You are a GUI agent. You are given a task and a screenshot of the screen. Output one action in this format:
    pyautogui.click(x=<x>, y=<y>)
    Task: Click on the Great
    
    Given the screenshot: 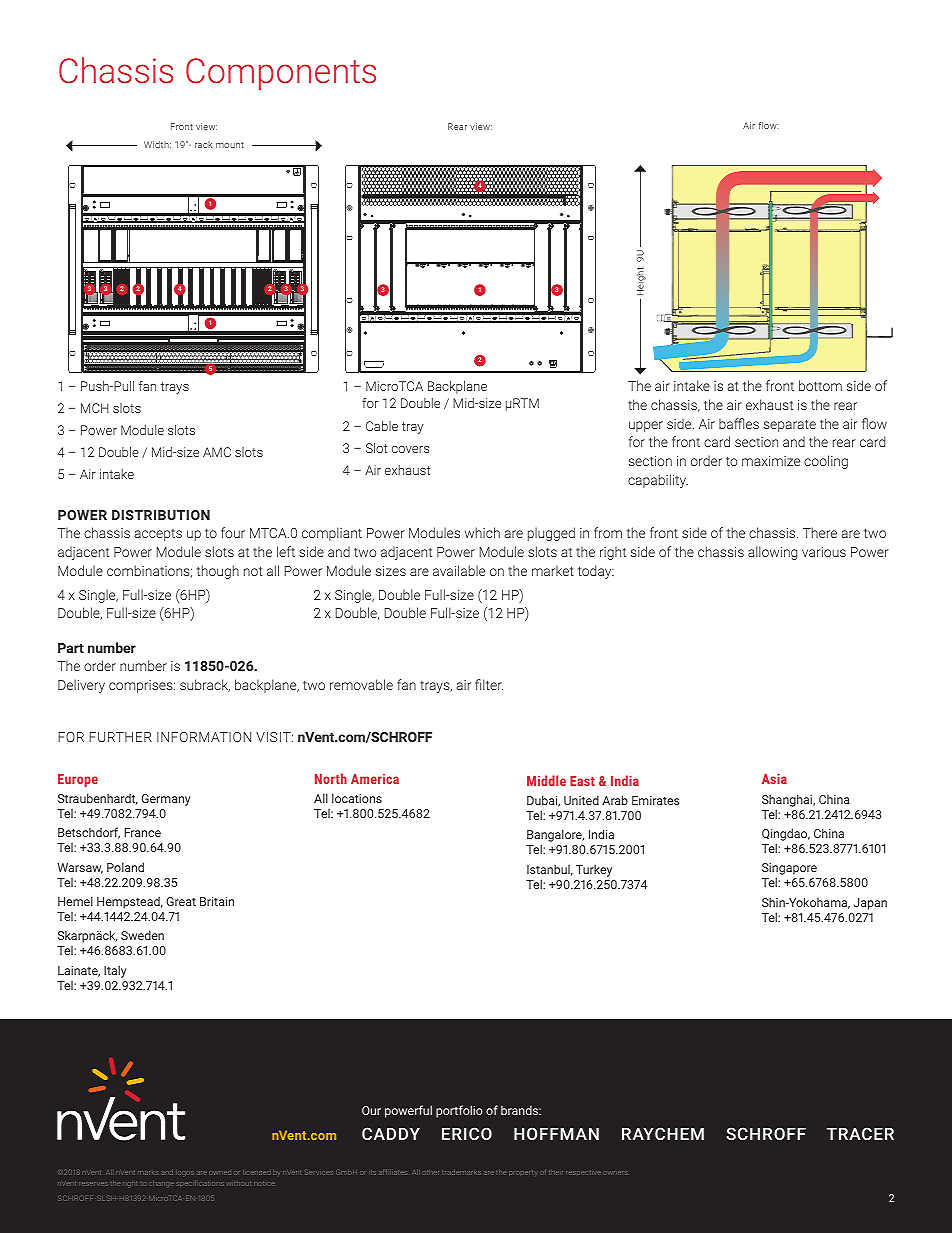 What is the action you would take?
    pyautogui.click(x=181, y=901)
